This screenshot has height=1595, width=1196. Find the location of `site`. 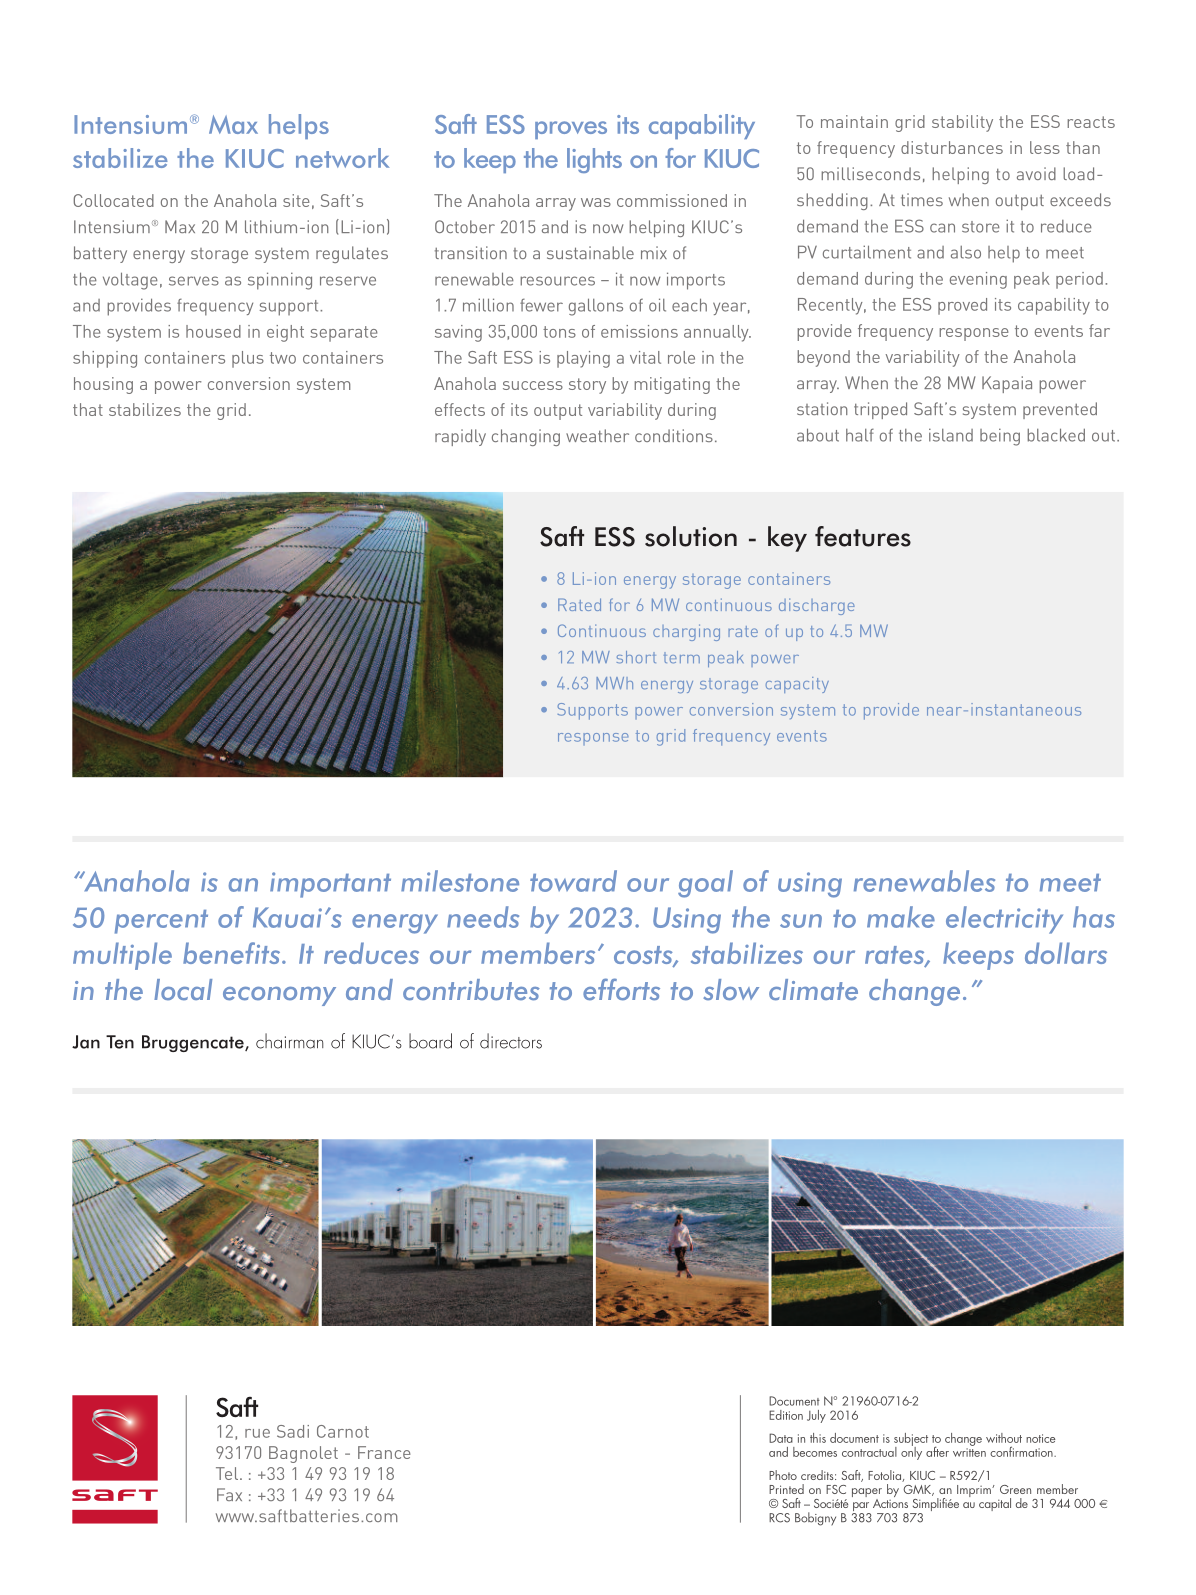

site is located at coordinates (296, 200).
